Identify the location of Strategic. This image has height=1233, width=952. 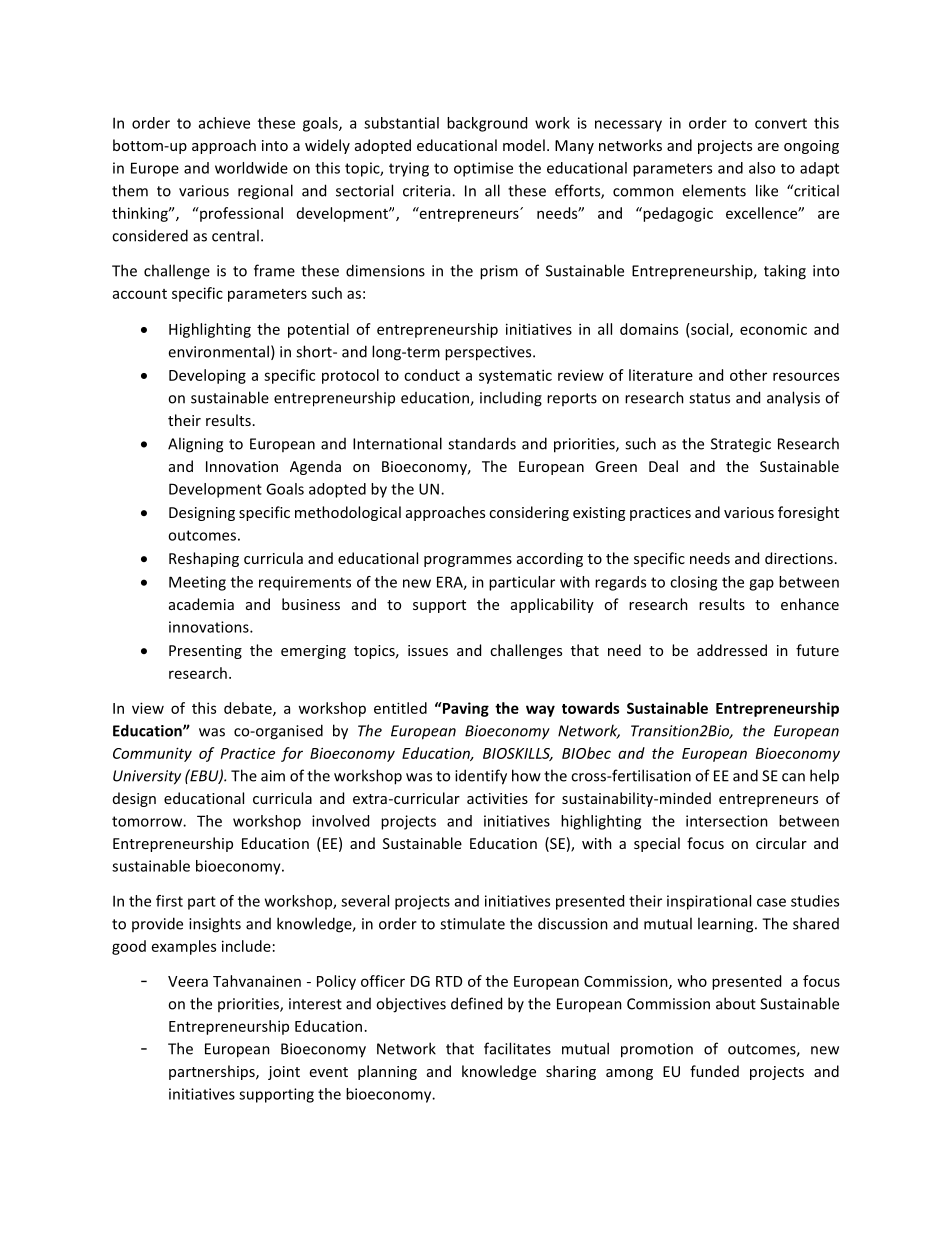
(741, 445).
